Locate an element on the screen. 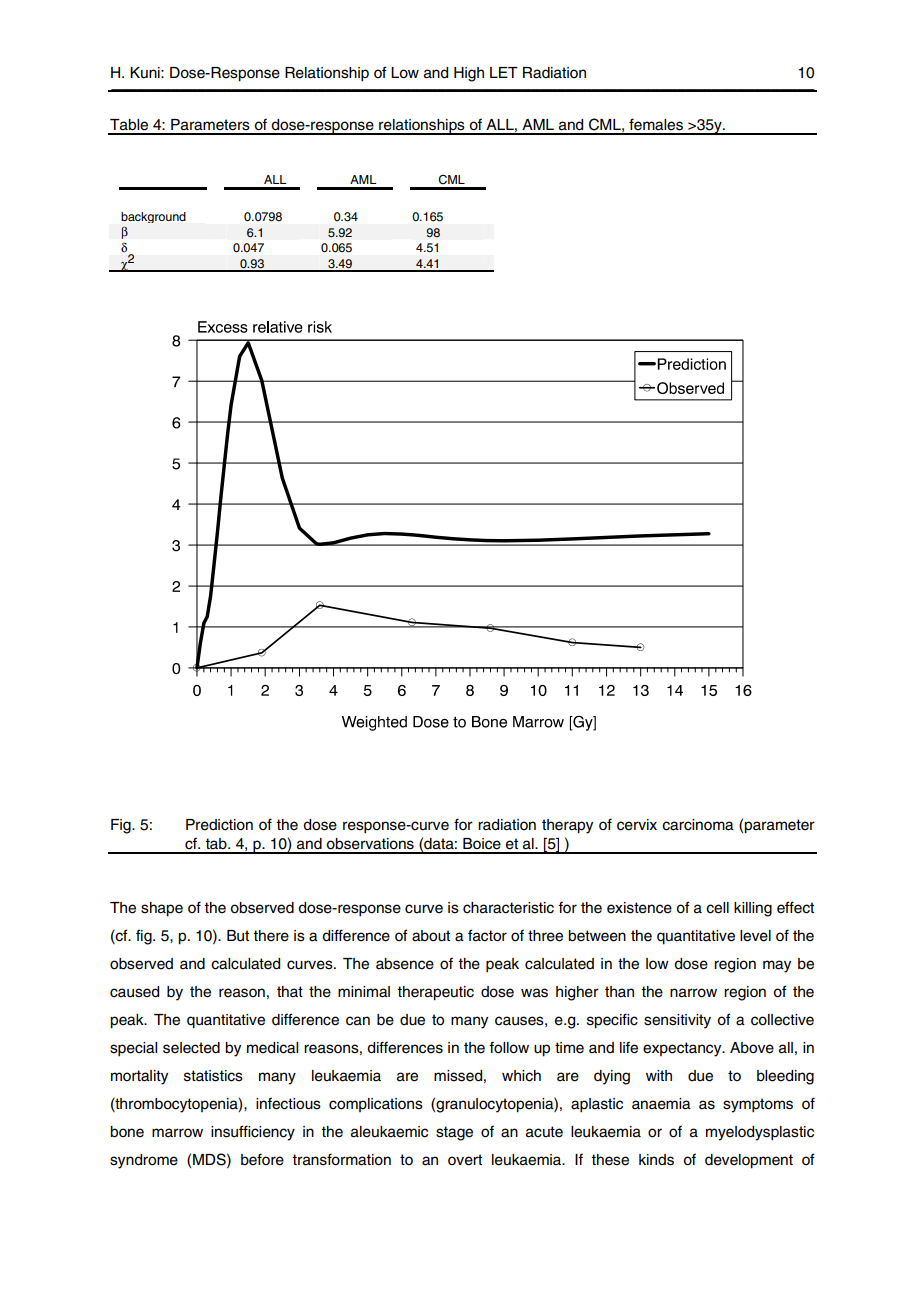 The height and width of the screenshot is (1308, 924). LET is located at coordinates (504, 72).
